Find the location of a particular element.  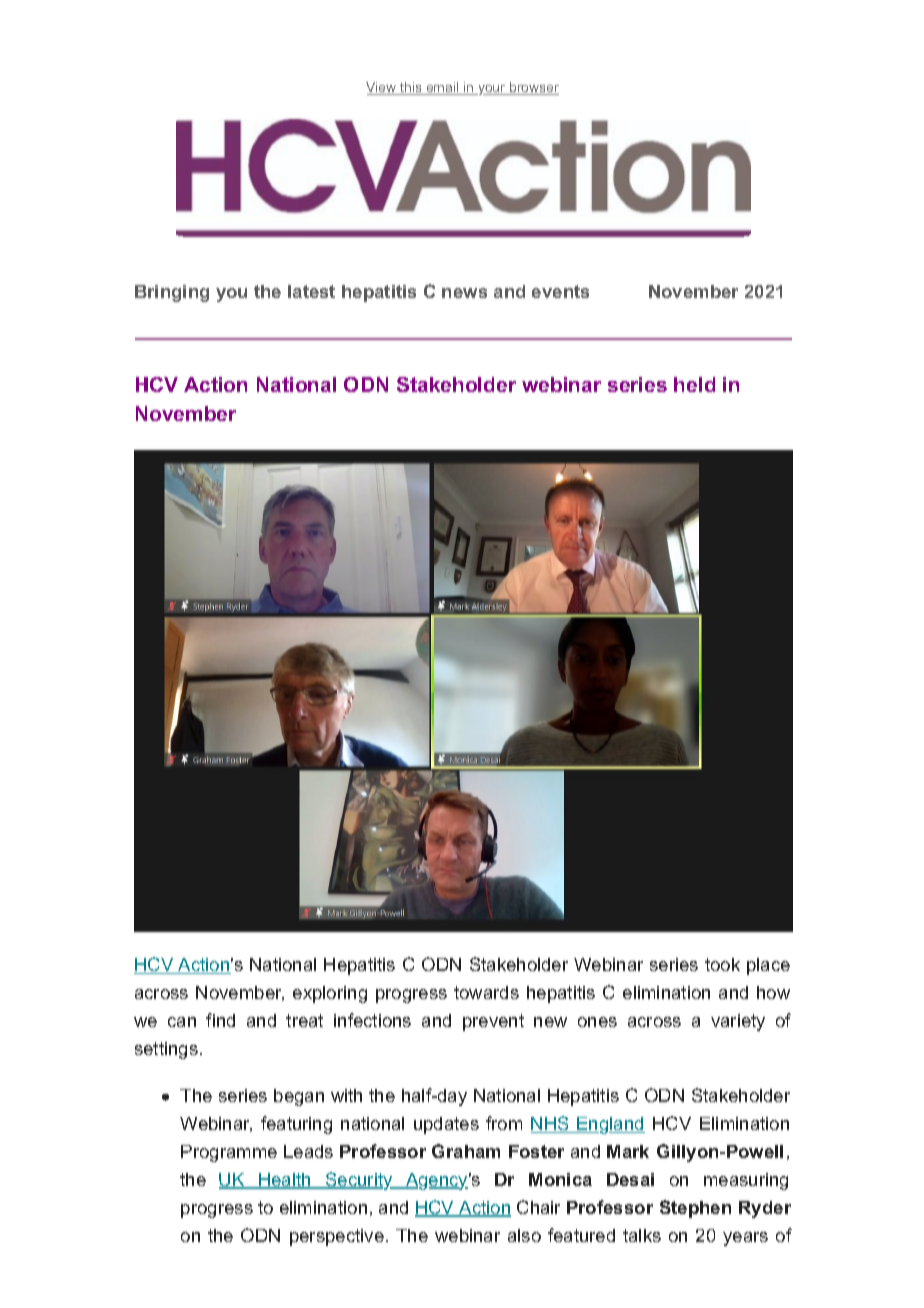

exploring is located at coordinates (330, 994).
